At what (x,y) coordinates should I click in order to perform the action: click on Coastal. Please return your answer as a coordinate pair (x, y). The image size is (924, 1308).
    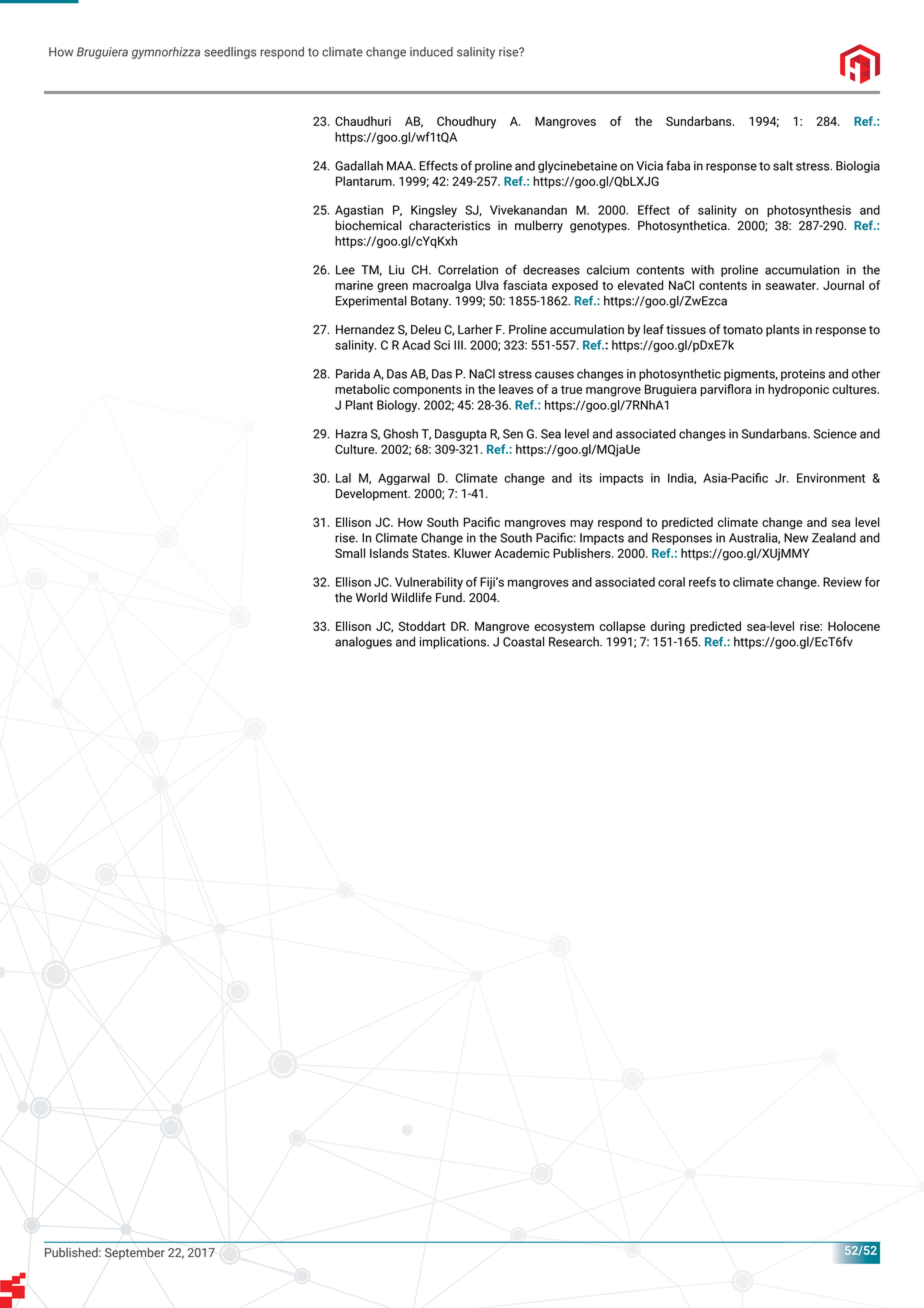
    Looking at the image, I should click on (523, 642).
